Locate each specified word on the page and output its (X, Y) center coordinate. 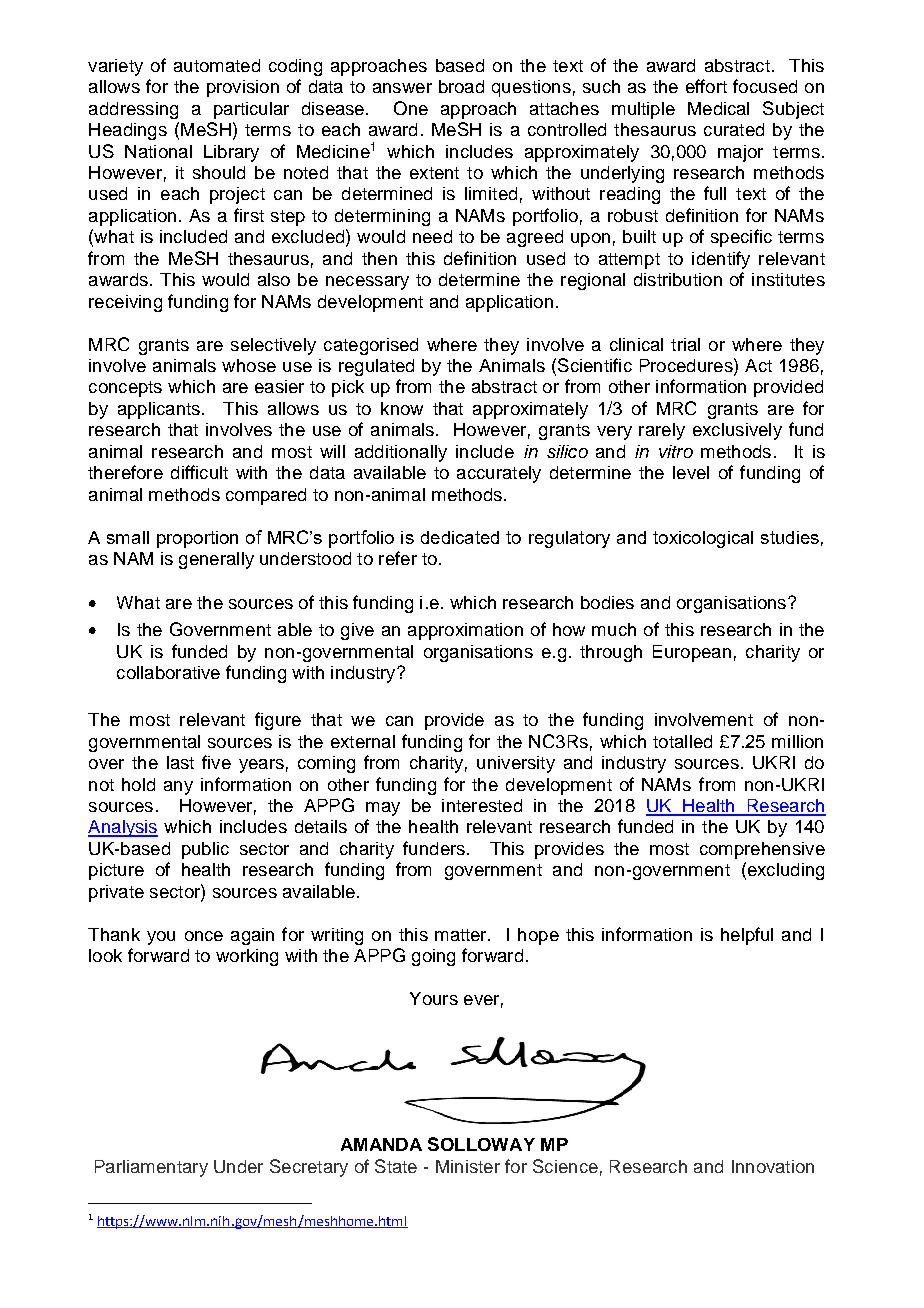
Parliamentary (151, 1168)
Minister (468, 1166)
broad (461, 86)
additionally (401, 453)
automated (217, 65)
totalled (682, 741)
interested (482, 805)
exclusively (737, 431)
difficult (199, 472)
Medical (718, 108)
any (178, 788)
